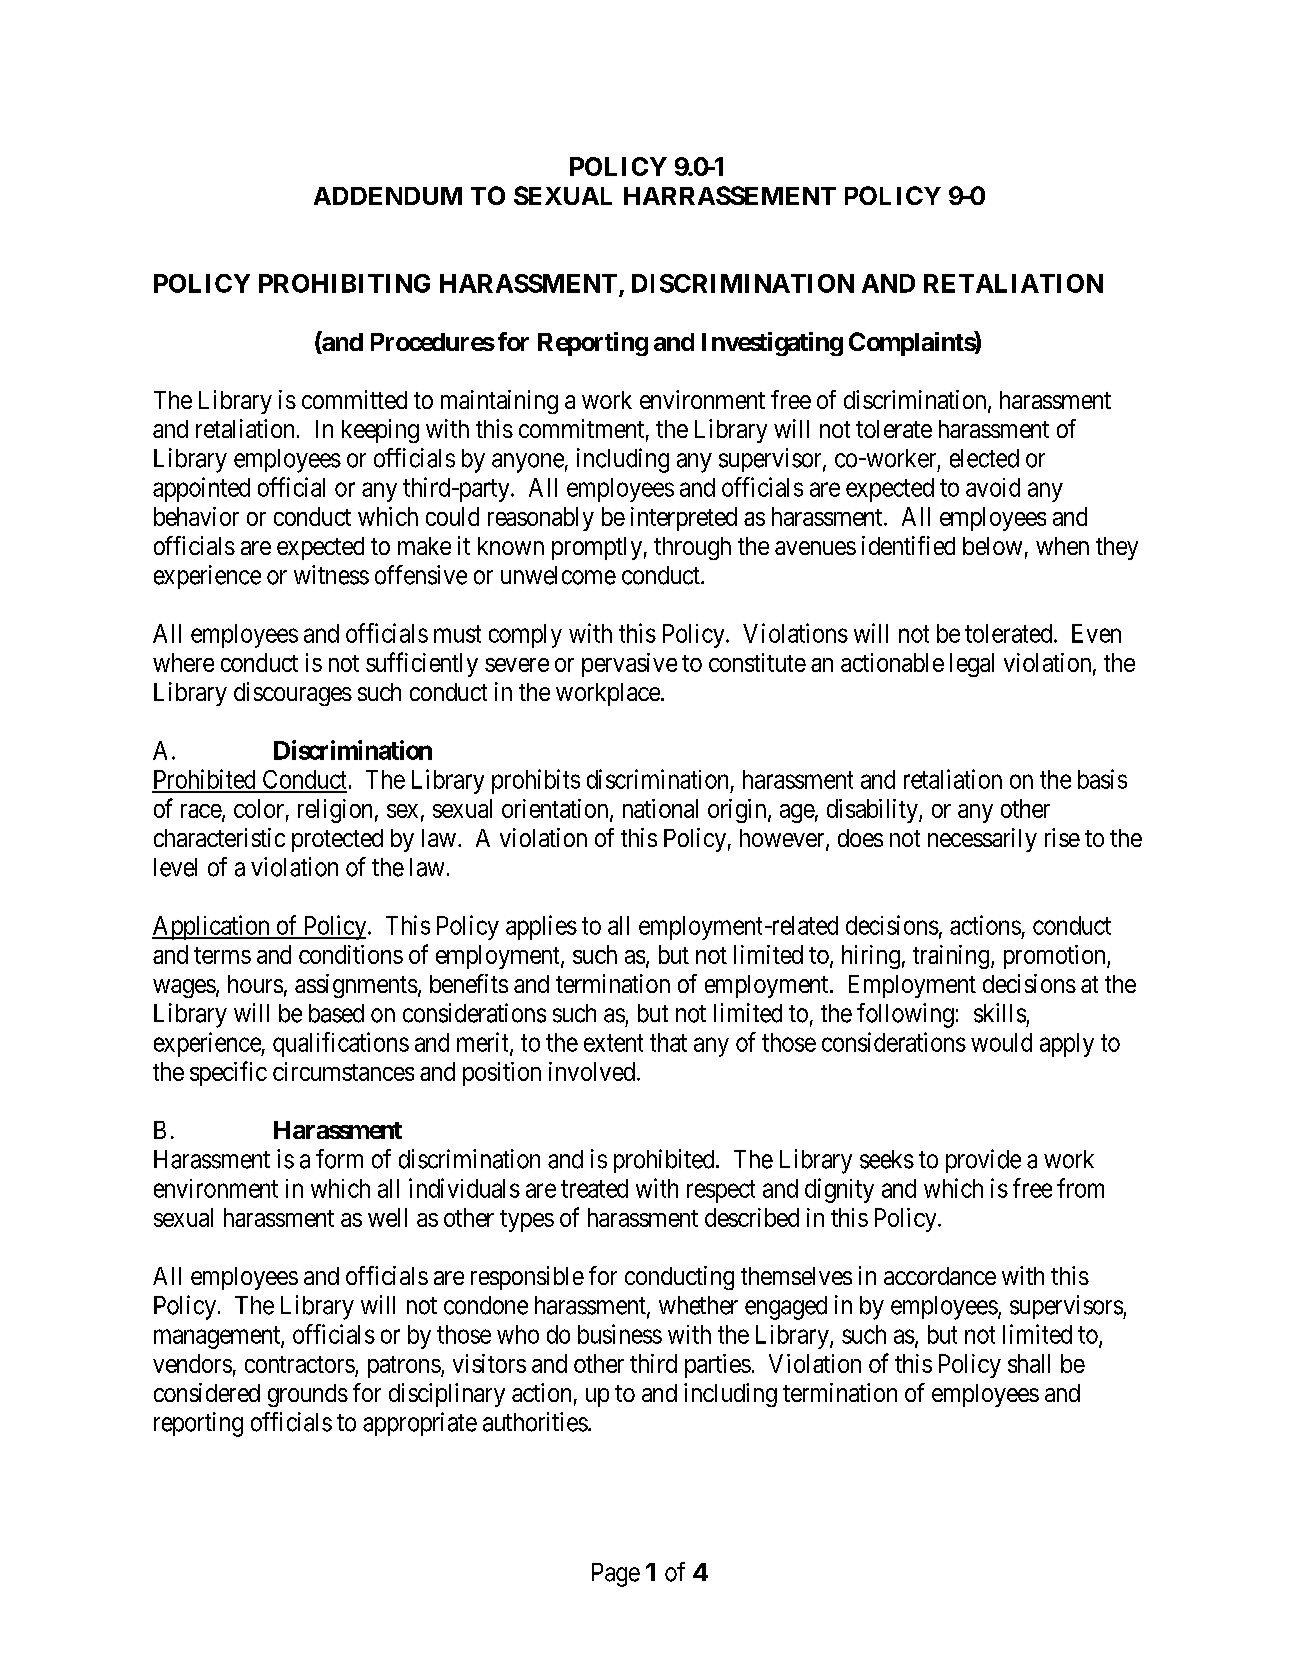 The width and height of the page is (1295, 1676). I want to click on elected, so click(984, 458).
